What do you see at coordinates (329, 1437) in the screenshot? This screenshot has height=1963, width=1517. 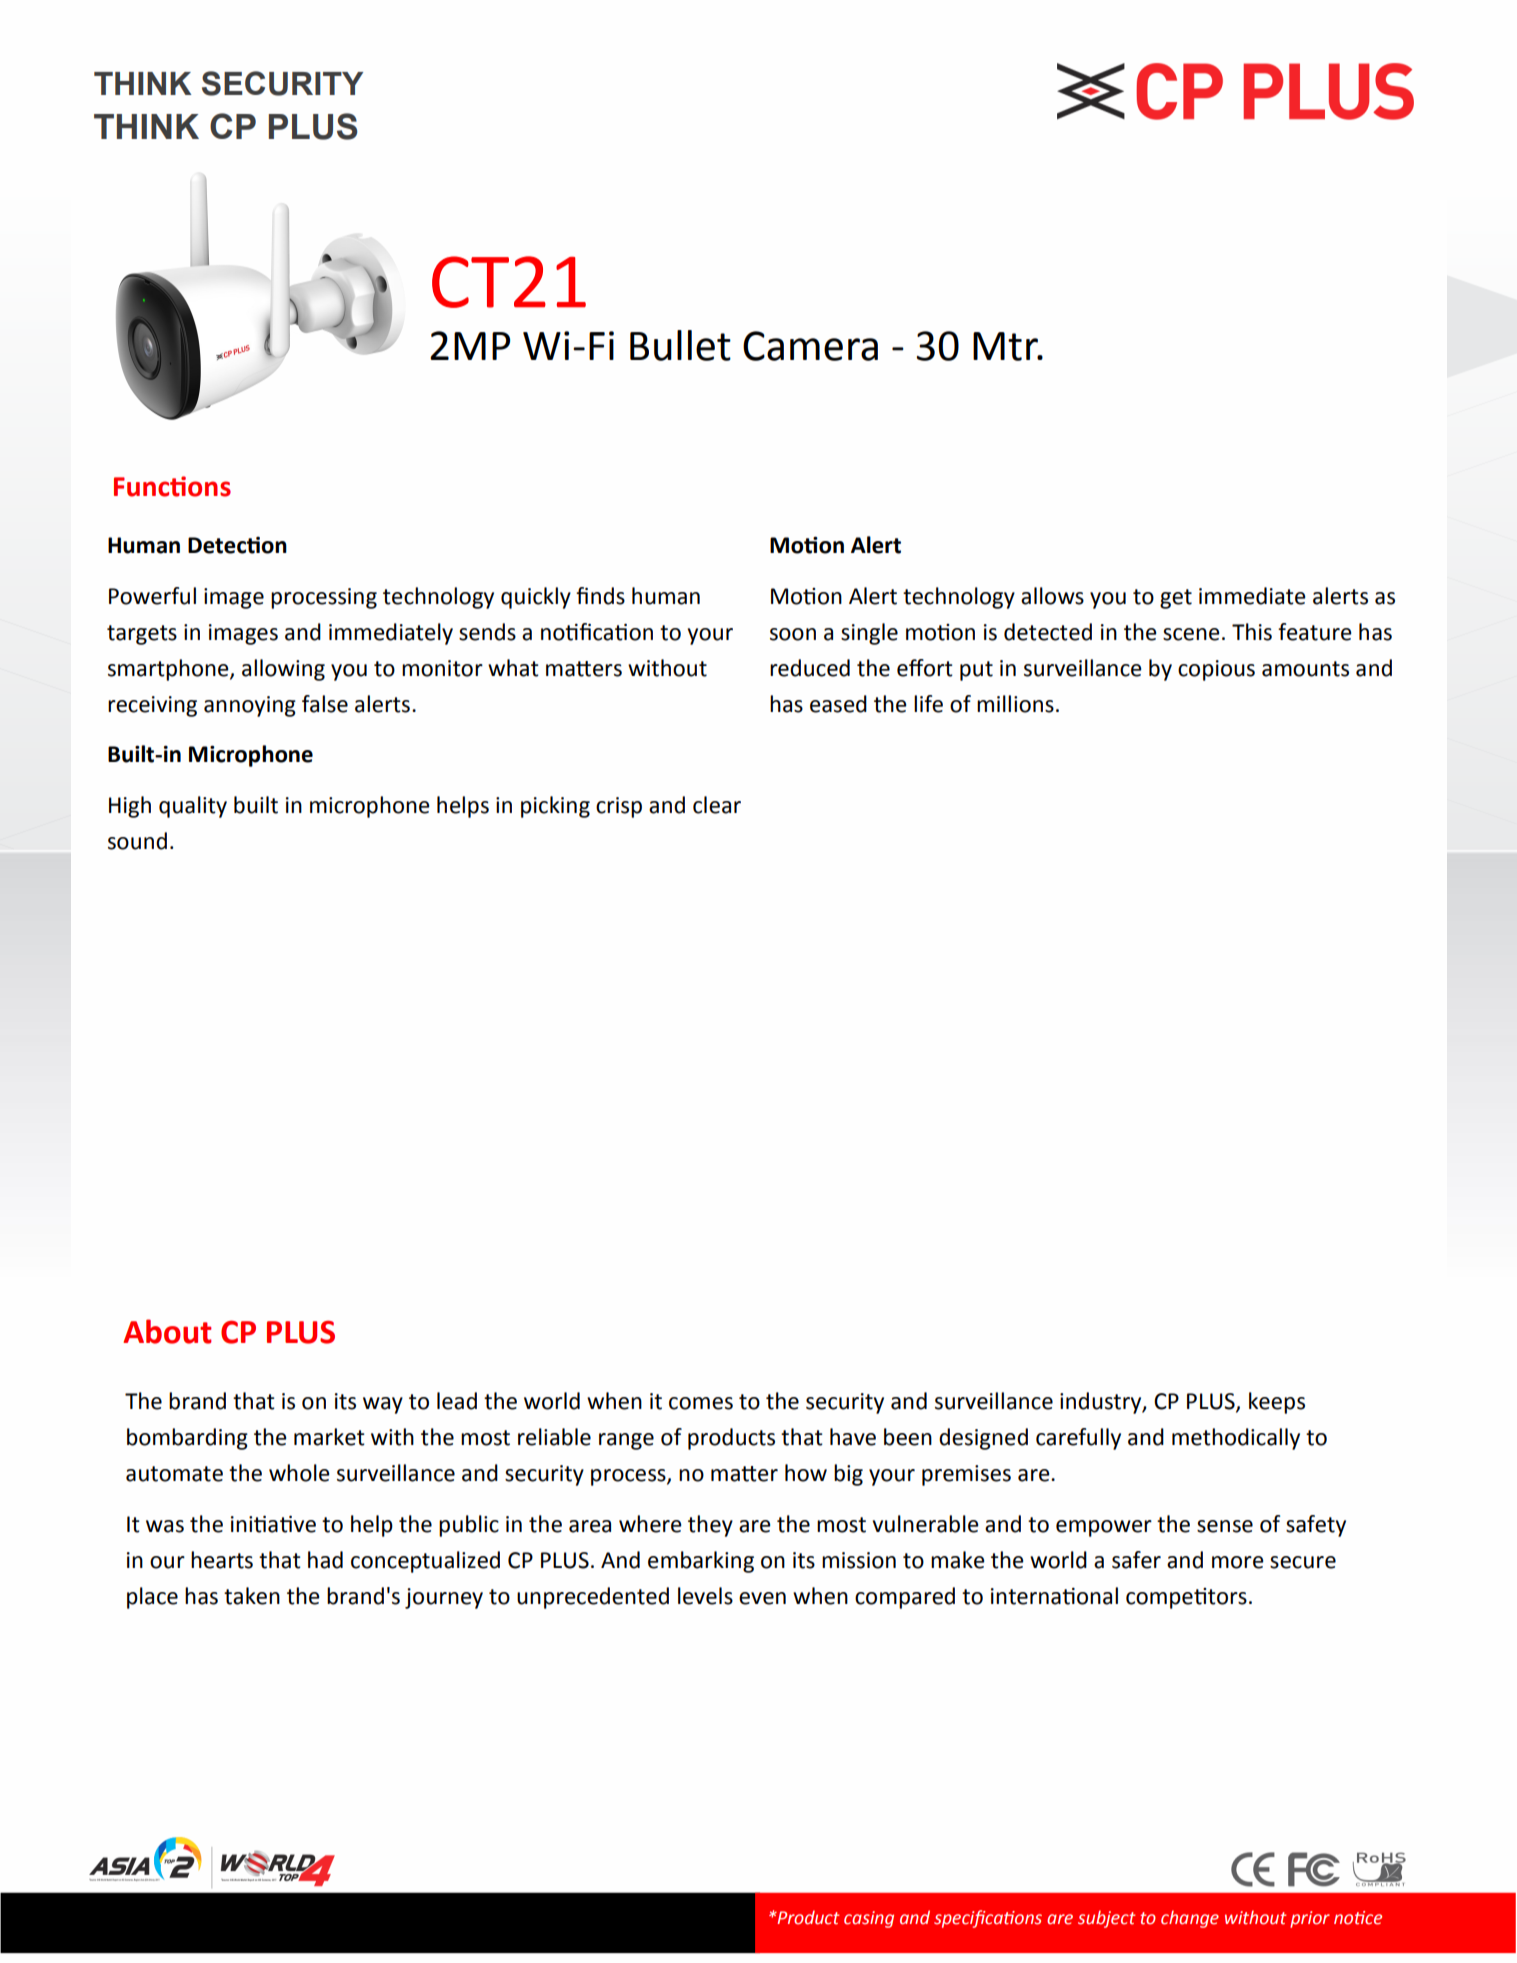 I see `market` at bounding box center [329, 1437].
